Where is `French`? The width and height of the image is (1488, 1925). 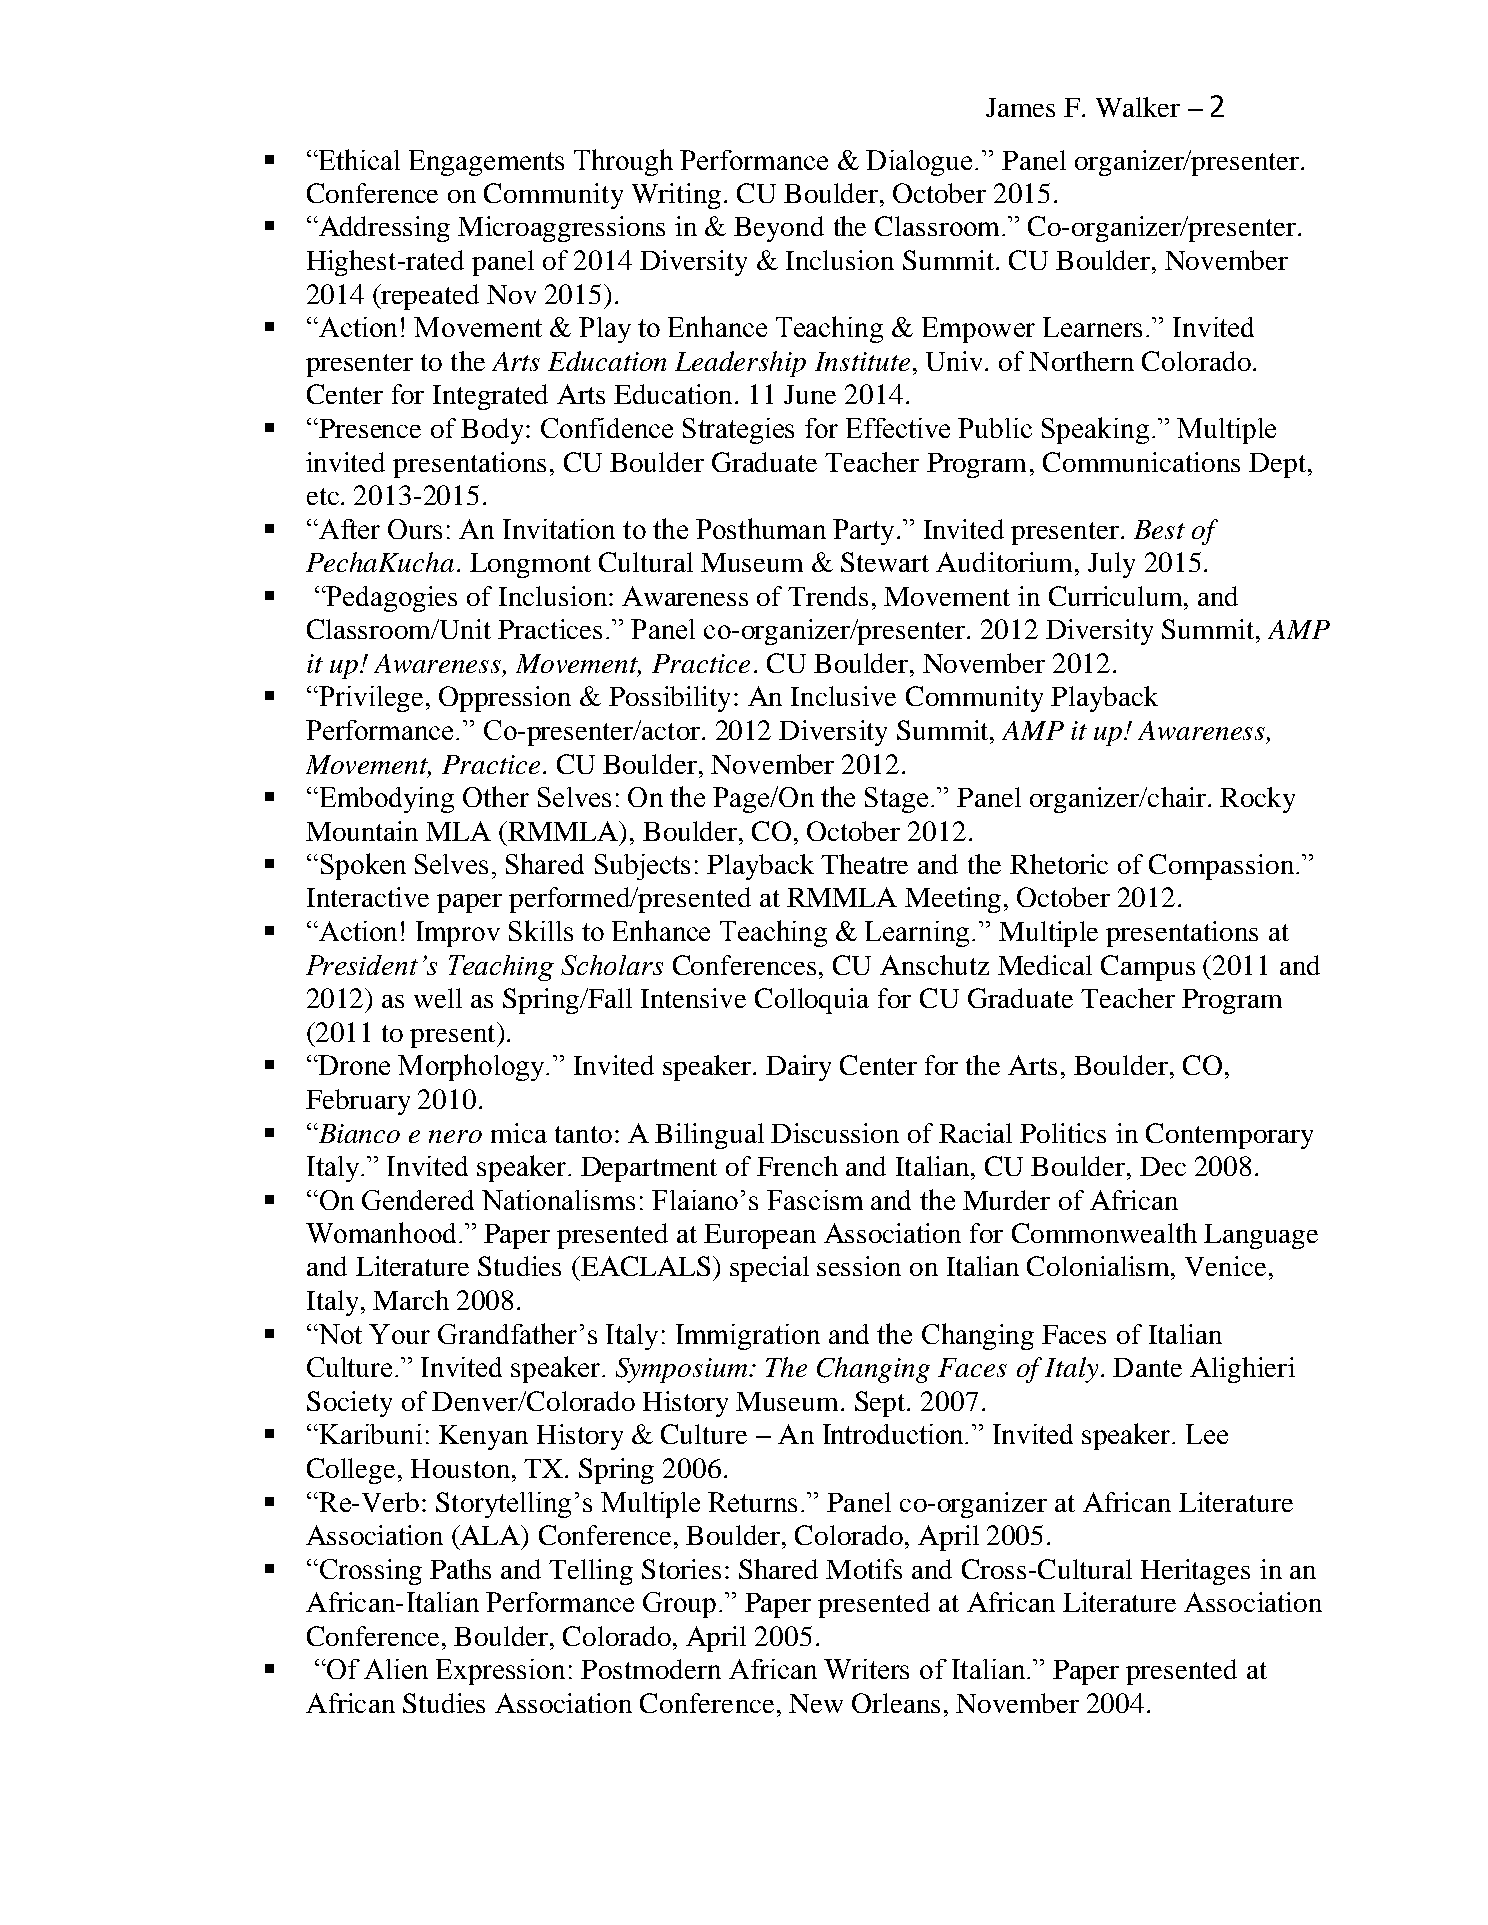
French is located at coordinates (797, 1166).
